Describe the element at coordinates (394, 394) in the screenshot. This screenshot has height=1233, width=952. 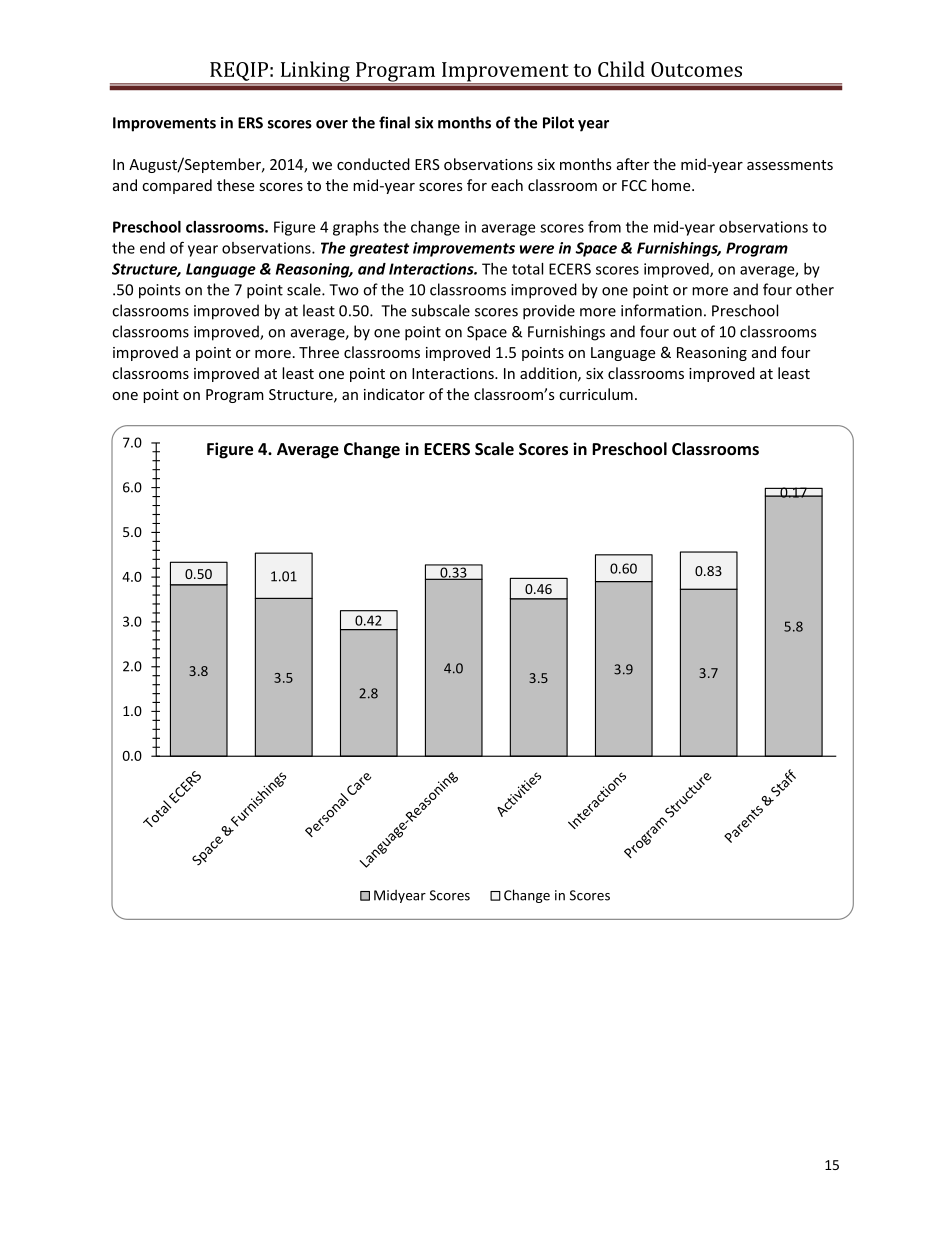
I see `indicator` at that location.
